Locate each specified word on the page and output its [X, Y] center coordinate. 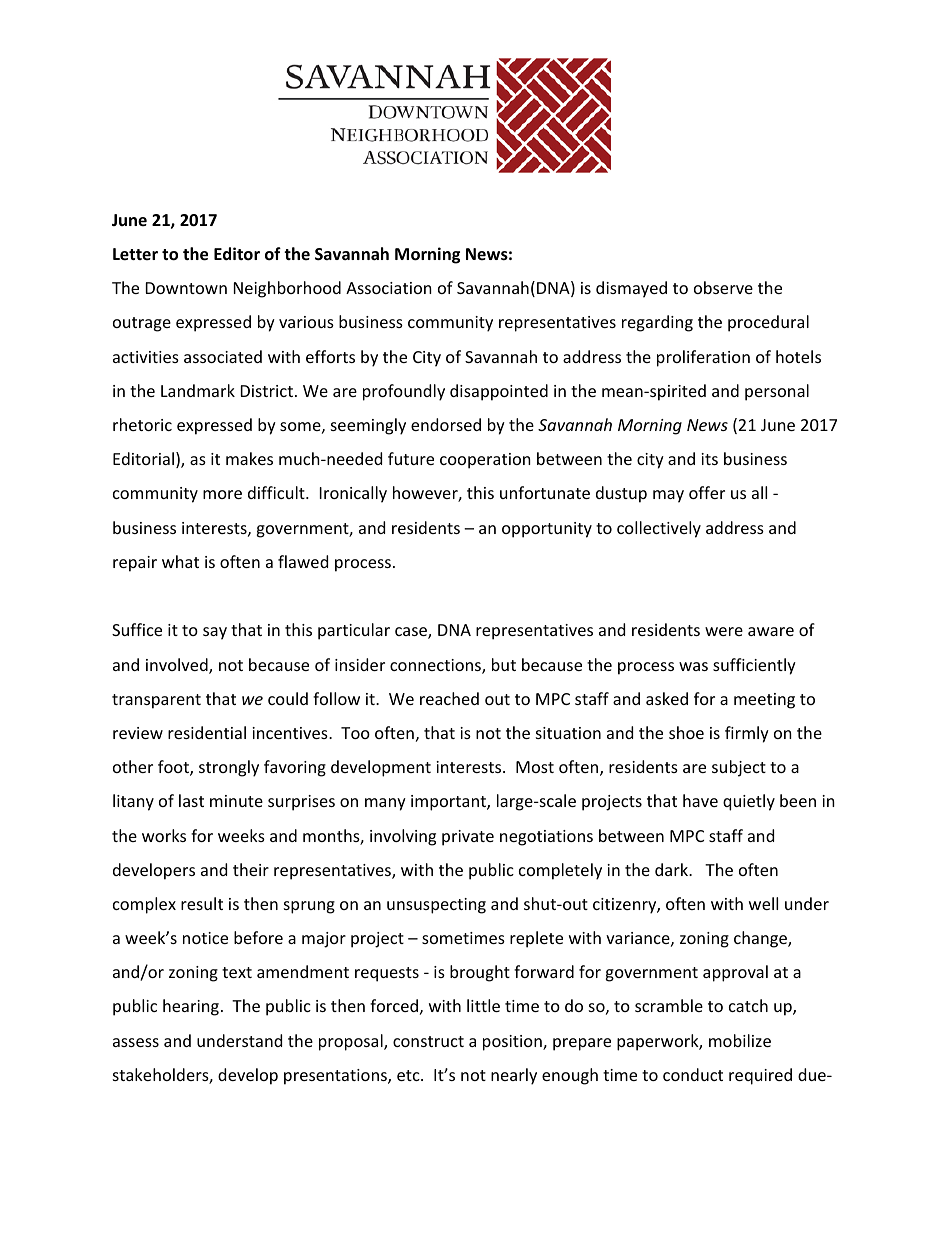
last [191, 800]
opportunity [547, 530]
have [700, 800]
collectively [659, 529]
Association [389, 288]
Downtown [186, 288]
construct [428, 1041]
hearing [191, 1007]
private [468, 838]
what [180, 561]
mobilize [740, 1040]
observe [723, 287]
